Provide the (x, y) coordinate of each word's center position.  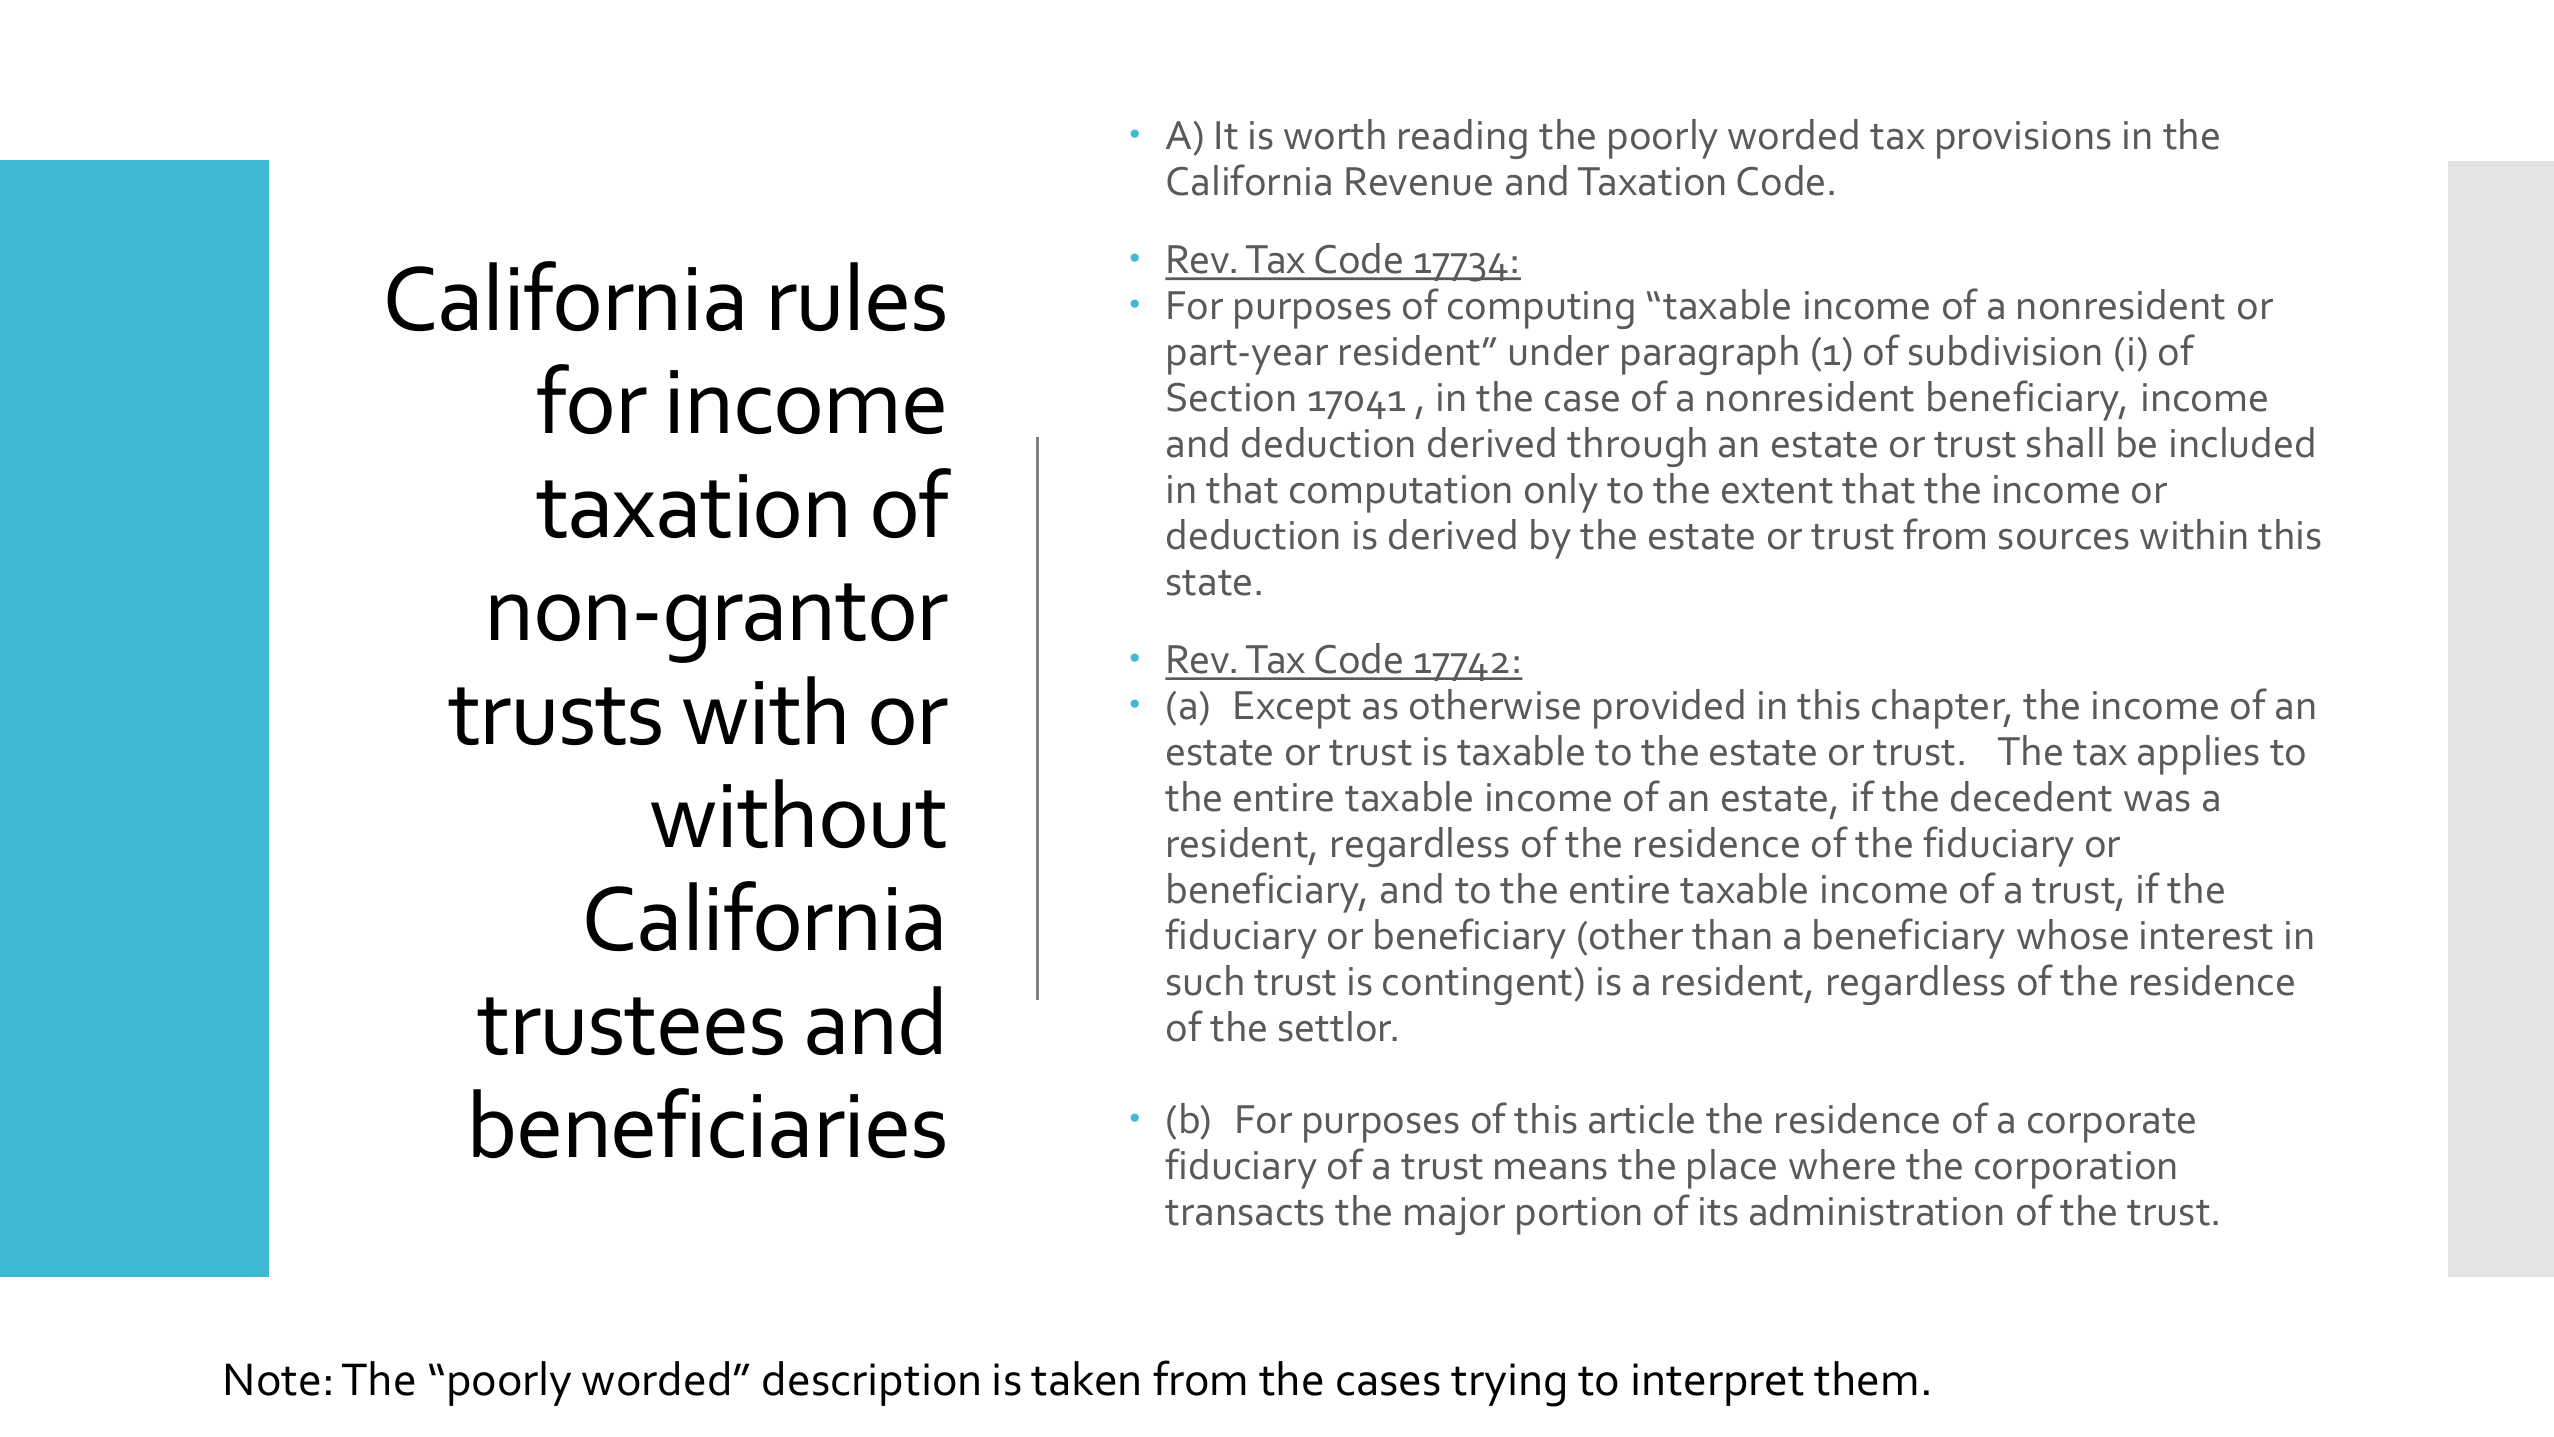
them (1865, 1378)
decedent (2031, 796)
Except (1293, 710)
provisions (2024, 140)
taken (1085, 1378)
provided (1669, 709)
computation (1400, 494)
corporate (2111, 1125)
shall (2065, 442)
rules (858, 296)
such (1205, 980)
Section (1230, 397)
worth (1334, 134)
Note (273, 1379)
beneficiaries (709, 1123)
